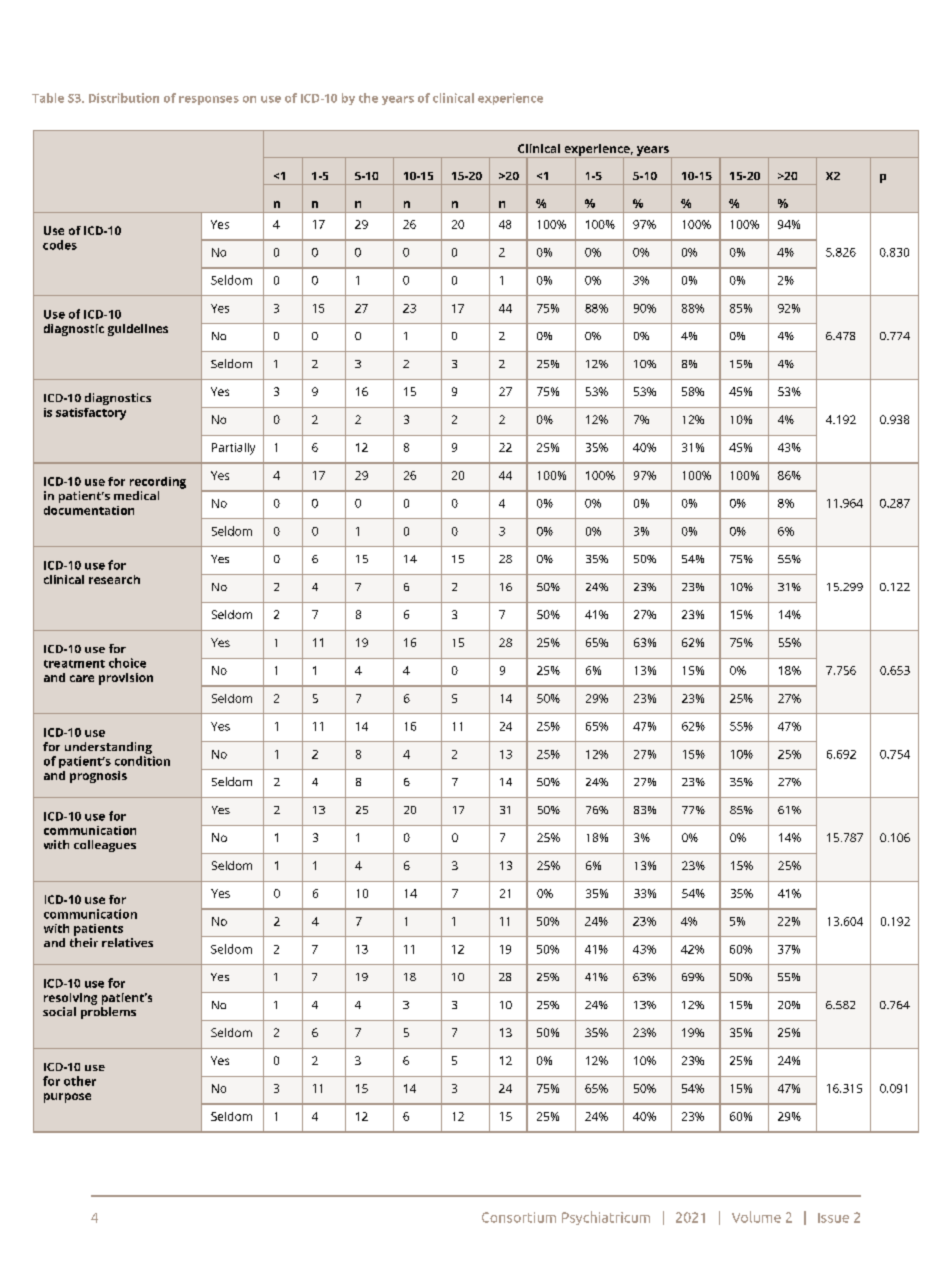 The image size is (952, 1270). What do you see at coordinates (67, 1098) in the screenshot?
I see `purpose` at bounding box center [67, 1098].
